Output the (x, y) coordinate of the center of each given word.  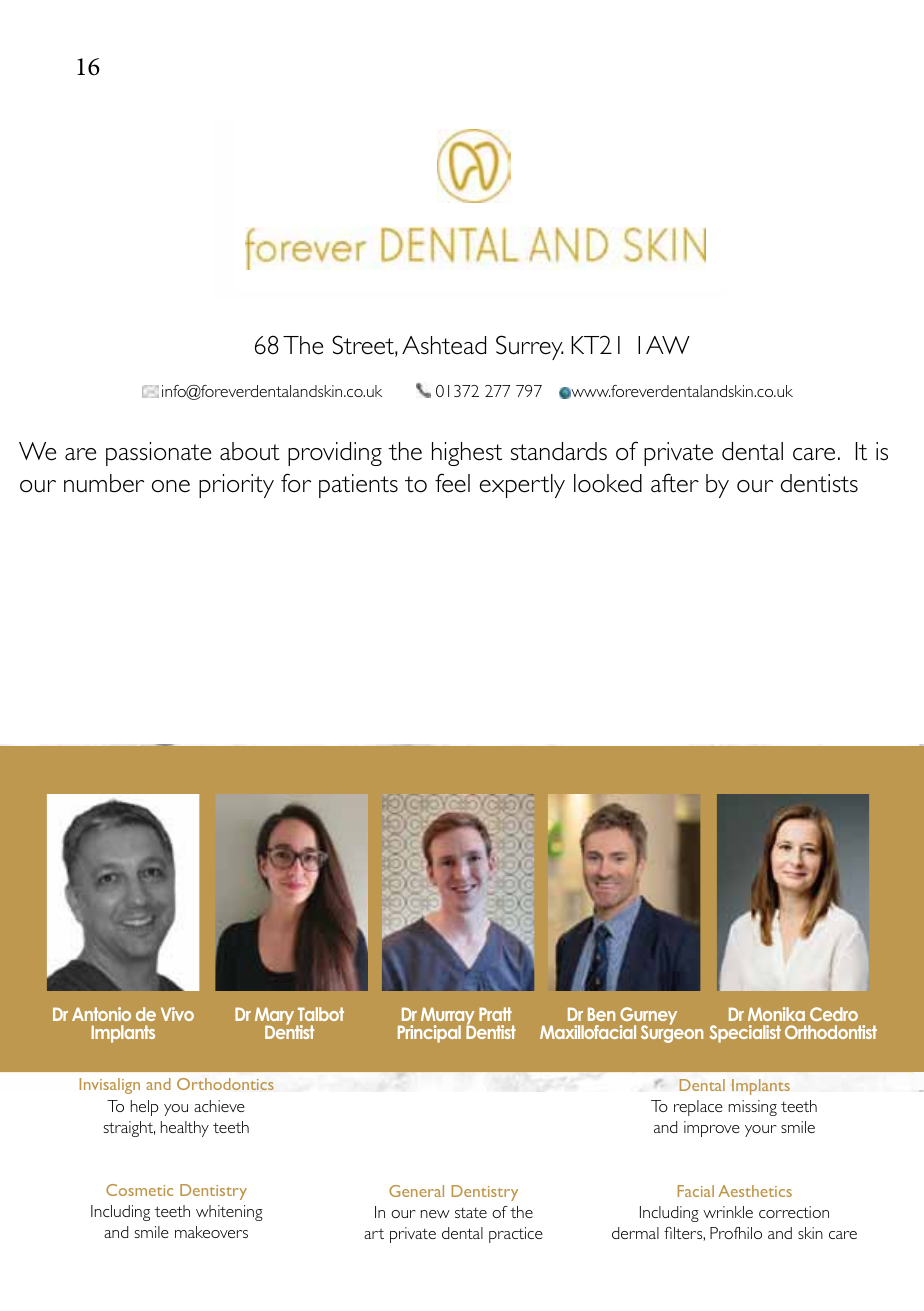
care (814, 454)
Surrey (530, 347)
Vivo (177, 1014)
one (171, 486)
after (675, 483)
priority (236, 486)
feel (452, 483)
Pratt (495, 1014)
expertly (522, 486)
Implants (123, 1034)
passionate (158, 454)
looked (608, 483)
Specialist (745, 1034)
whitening (229, 1213)
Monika (776, 1014)
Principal (429, 1034)
